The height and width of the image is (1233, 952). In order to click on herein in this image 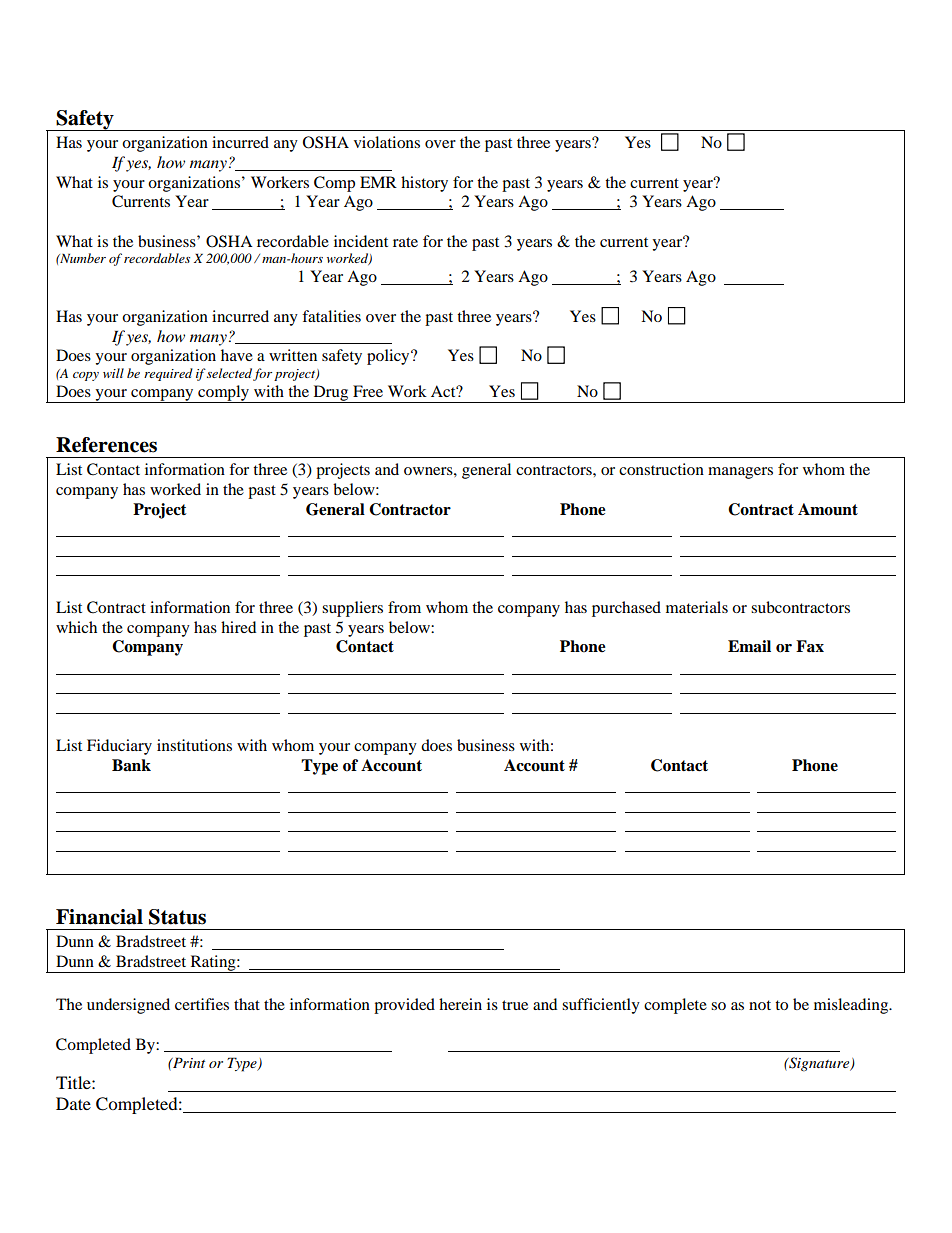, I will do `click(460, 1004)`.
